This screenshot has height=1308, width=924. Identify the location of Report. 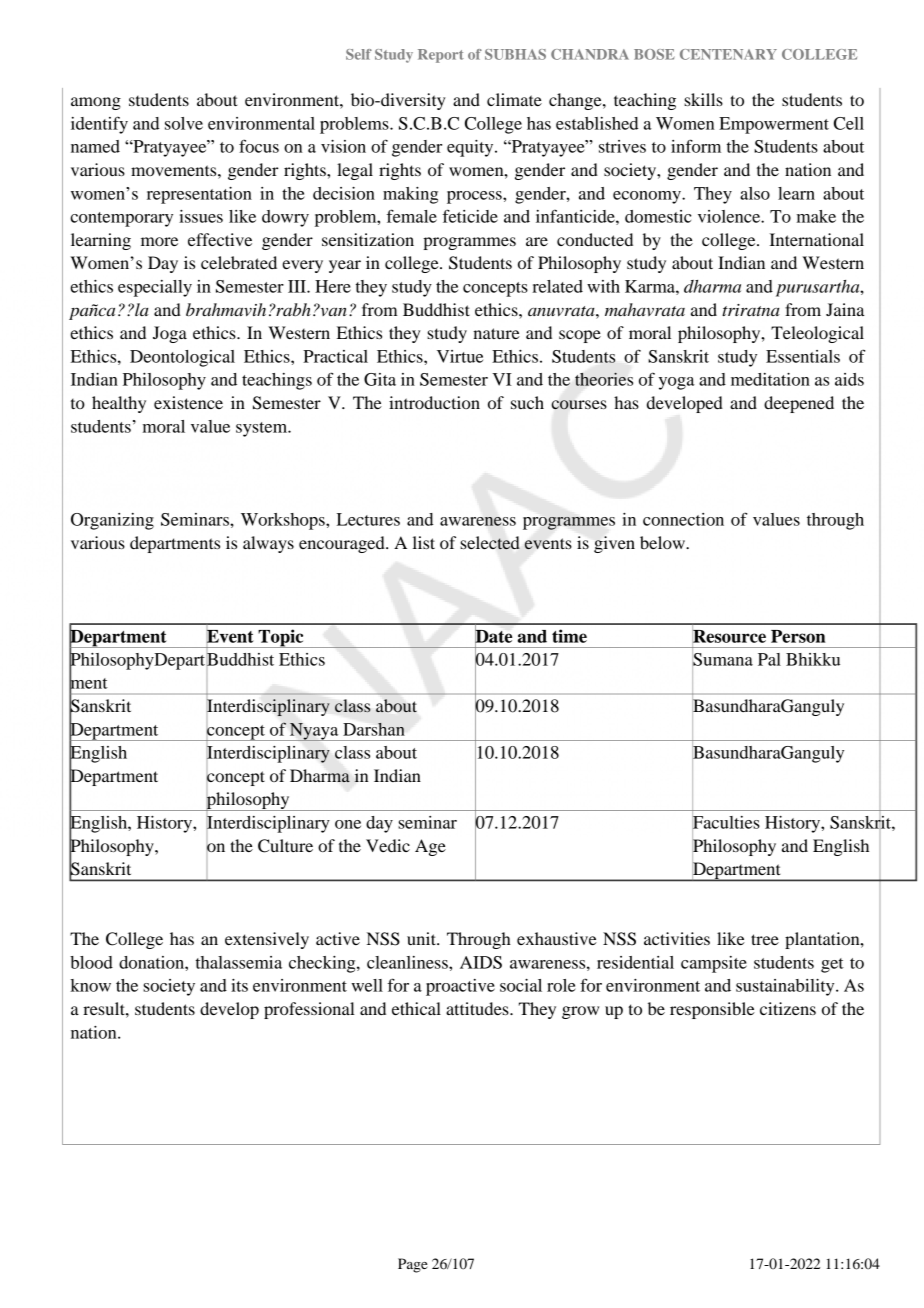
(441, 56).
